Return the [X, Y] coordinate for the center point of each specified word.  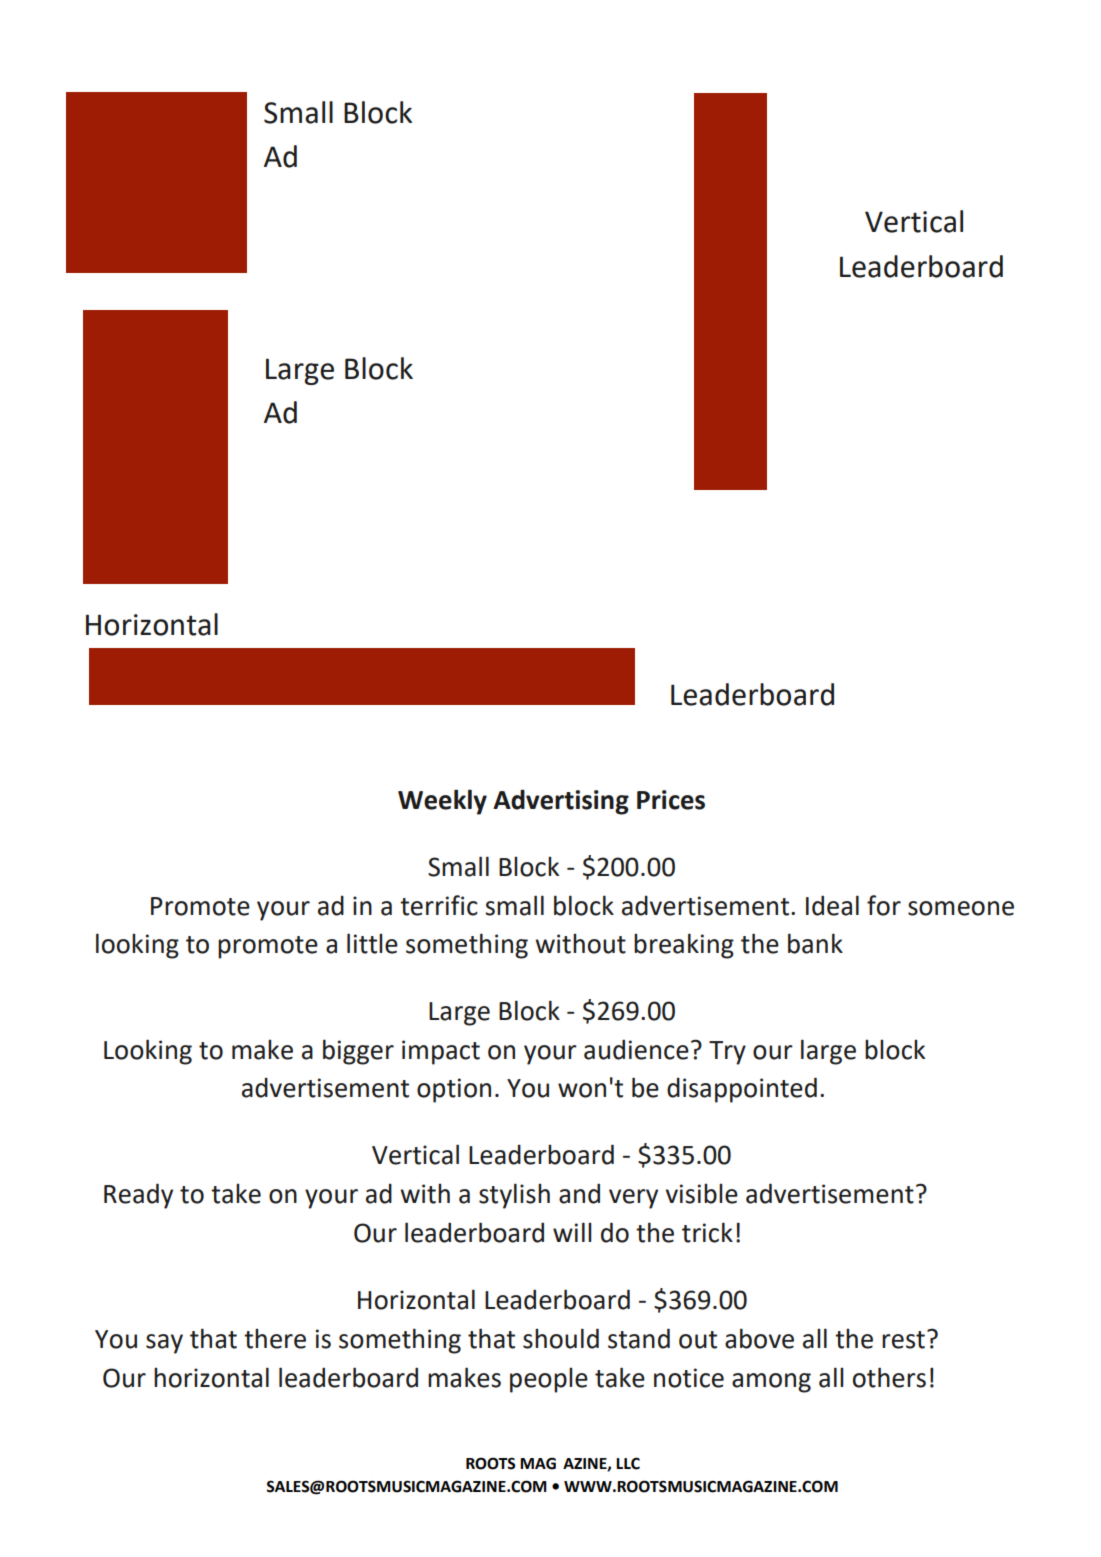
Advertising [561, 802]
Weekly [442, 802]
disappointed [742, 1090]
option [454, 1090]
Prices [671, 800]
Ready [138, 1196]
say [164, 1344]
